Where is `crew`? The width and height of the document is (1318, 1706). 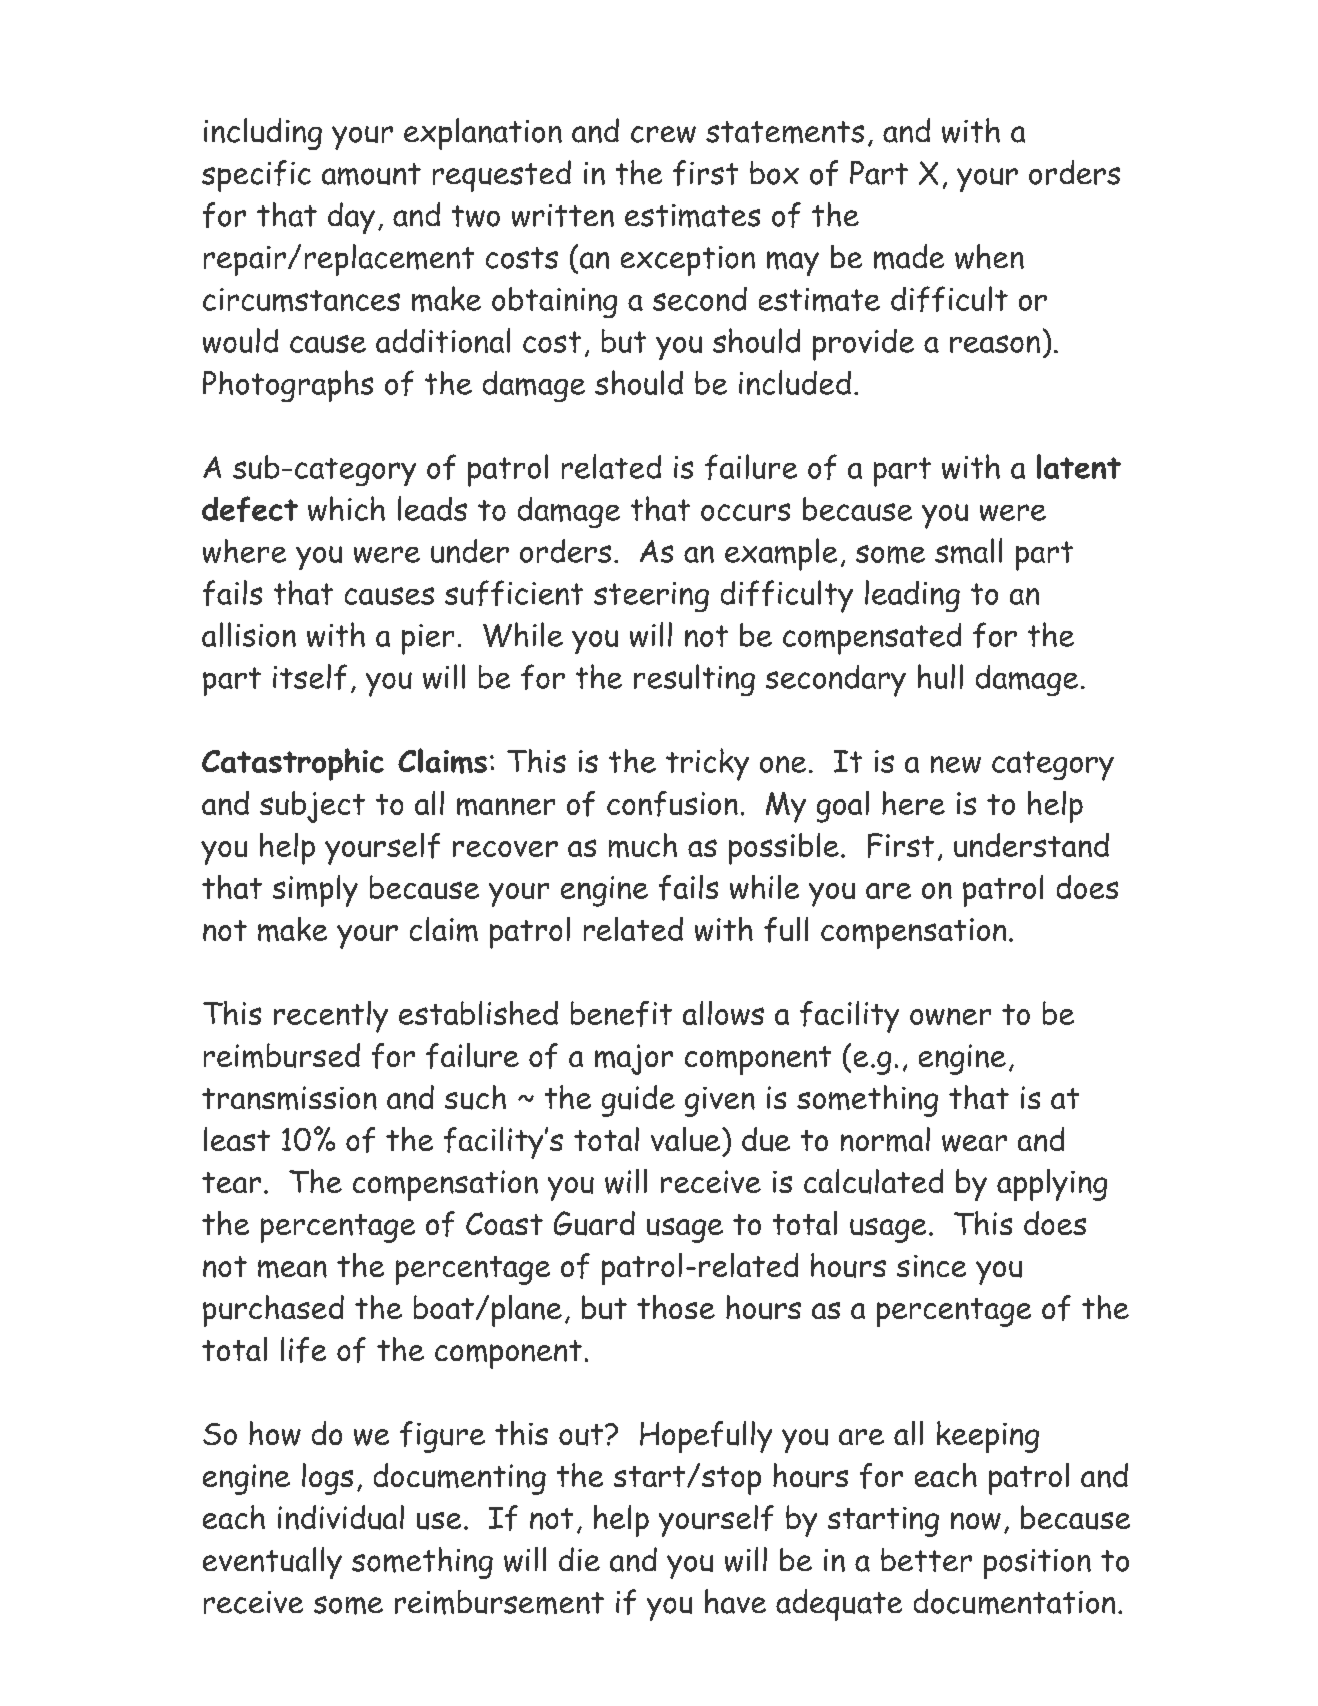
crew is located at coordinates (663, 134).
